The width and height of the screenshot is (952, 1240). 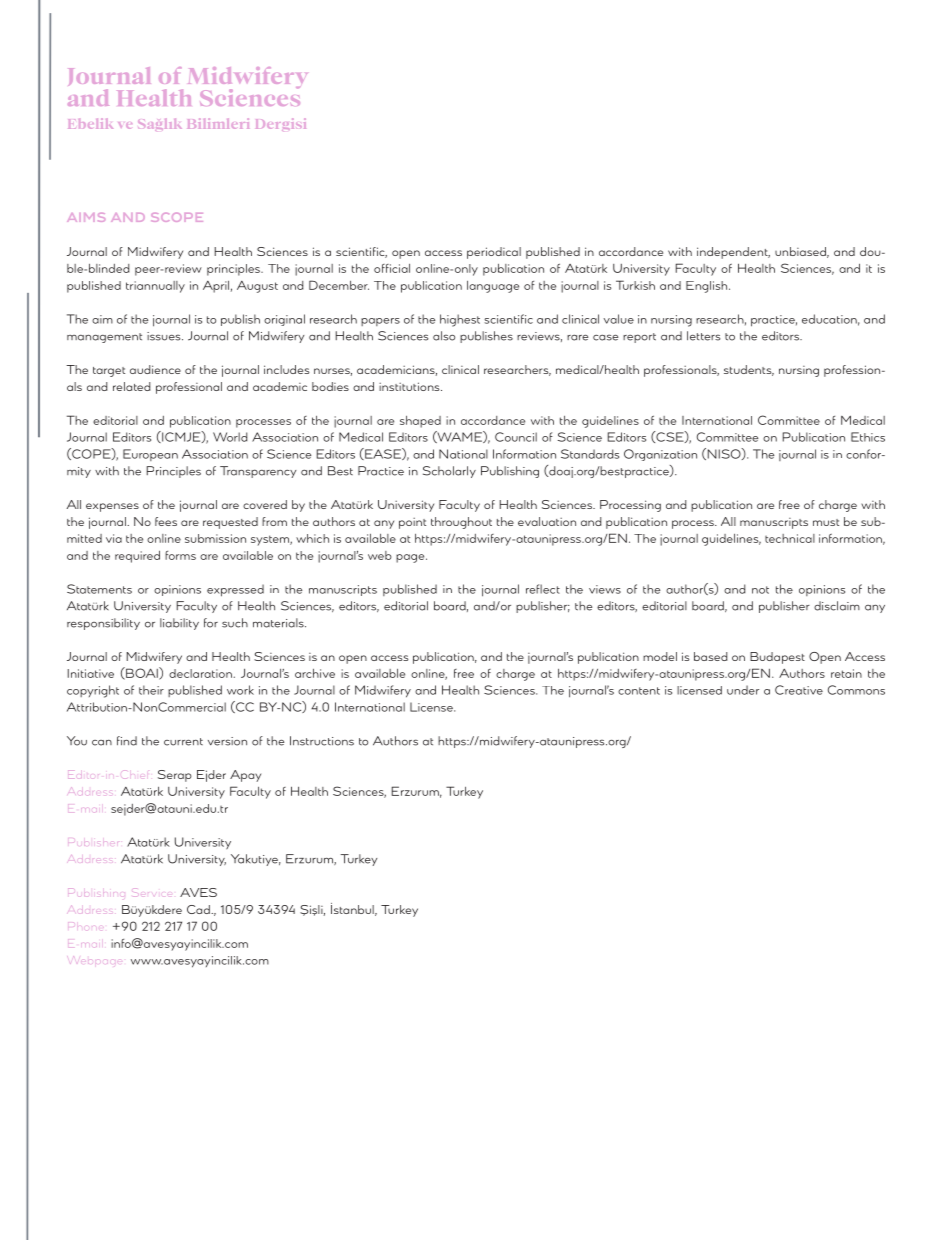 I want to click on current, so click(x=183, y=742).
